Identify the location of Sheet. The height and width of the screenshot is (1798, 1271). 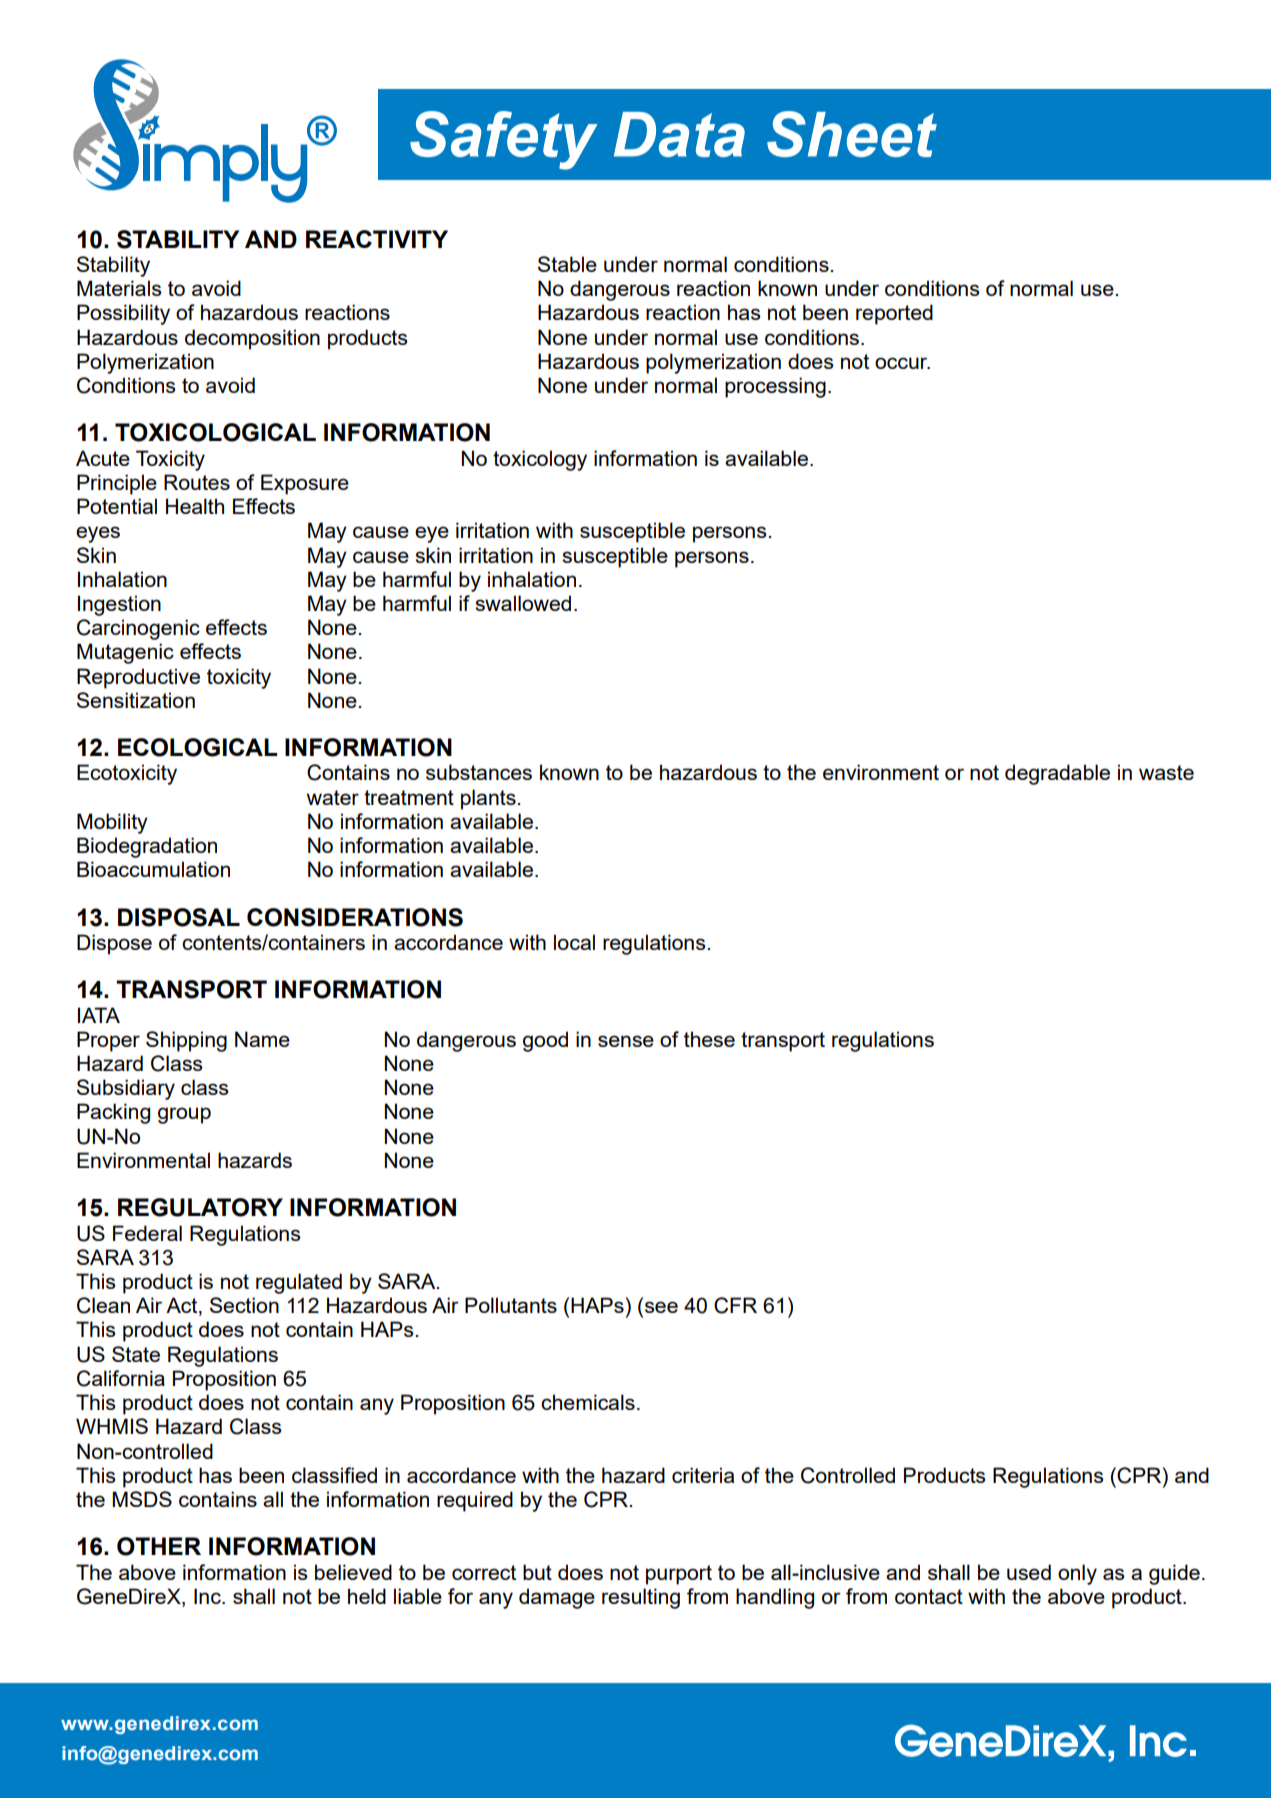
(852, 134).
